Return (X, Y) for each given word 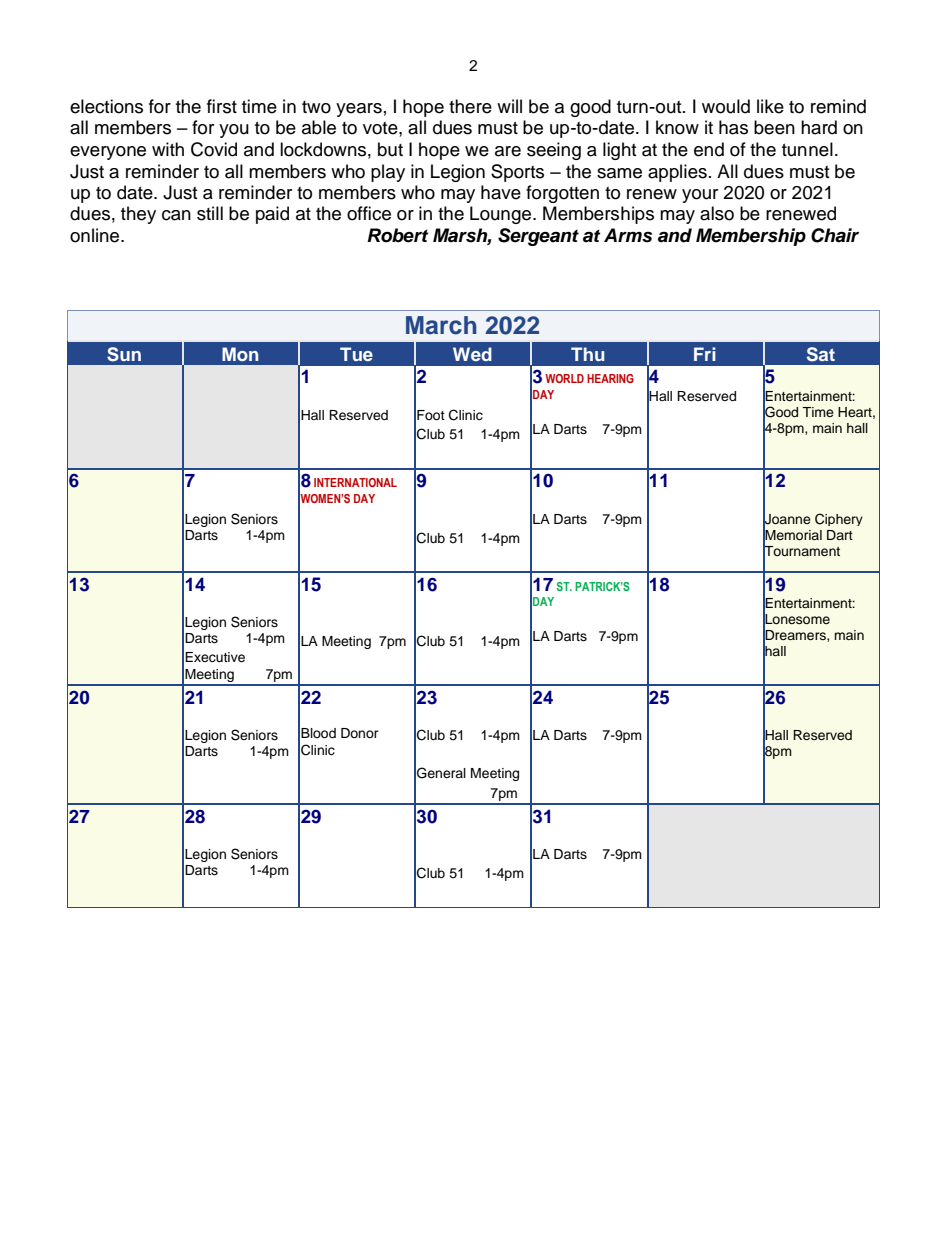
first (222, 106)
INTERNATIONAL (355, 482)
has (733, 127)
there (470, 106)
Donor (360, 733)
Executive (215, 657)
